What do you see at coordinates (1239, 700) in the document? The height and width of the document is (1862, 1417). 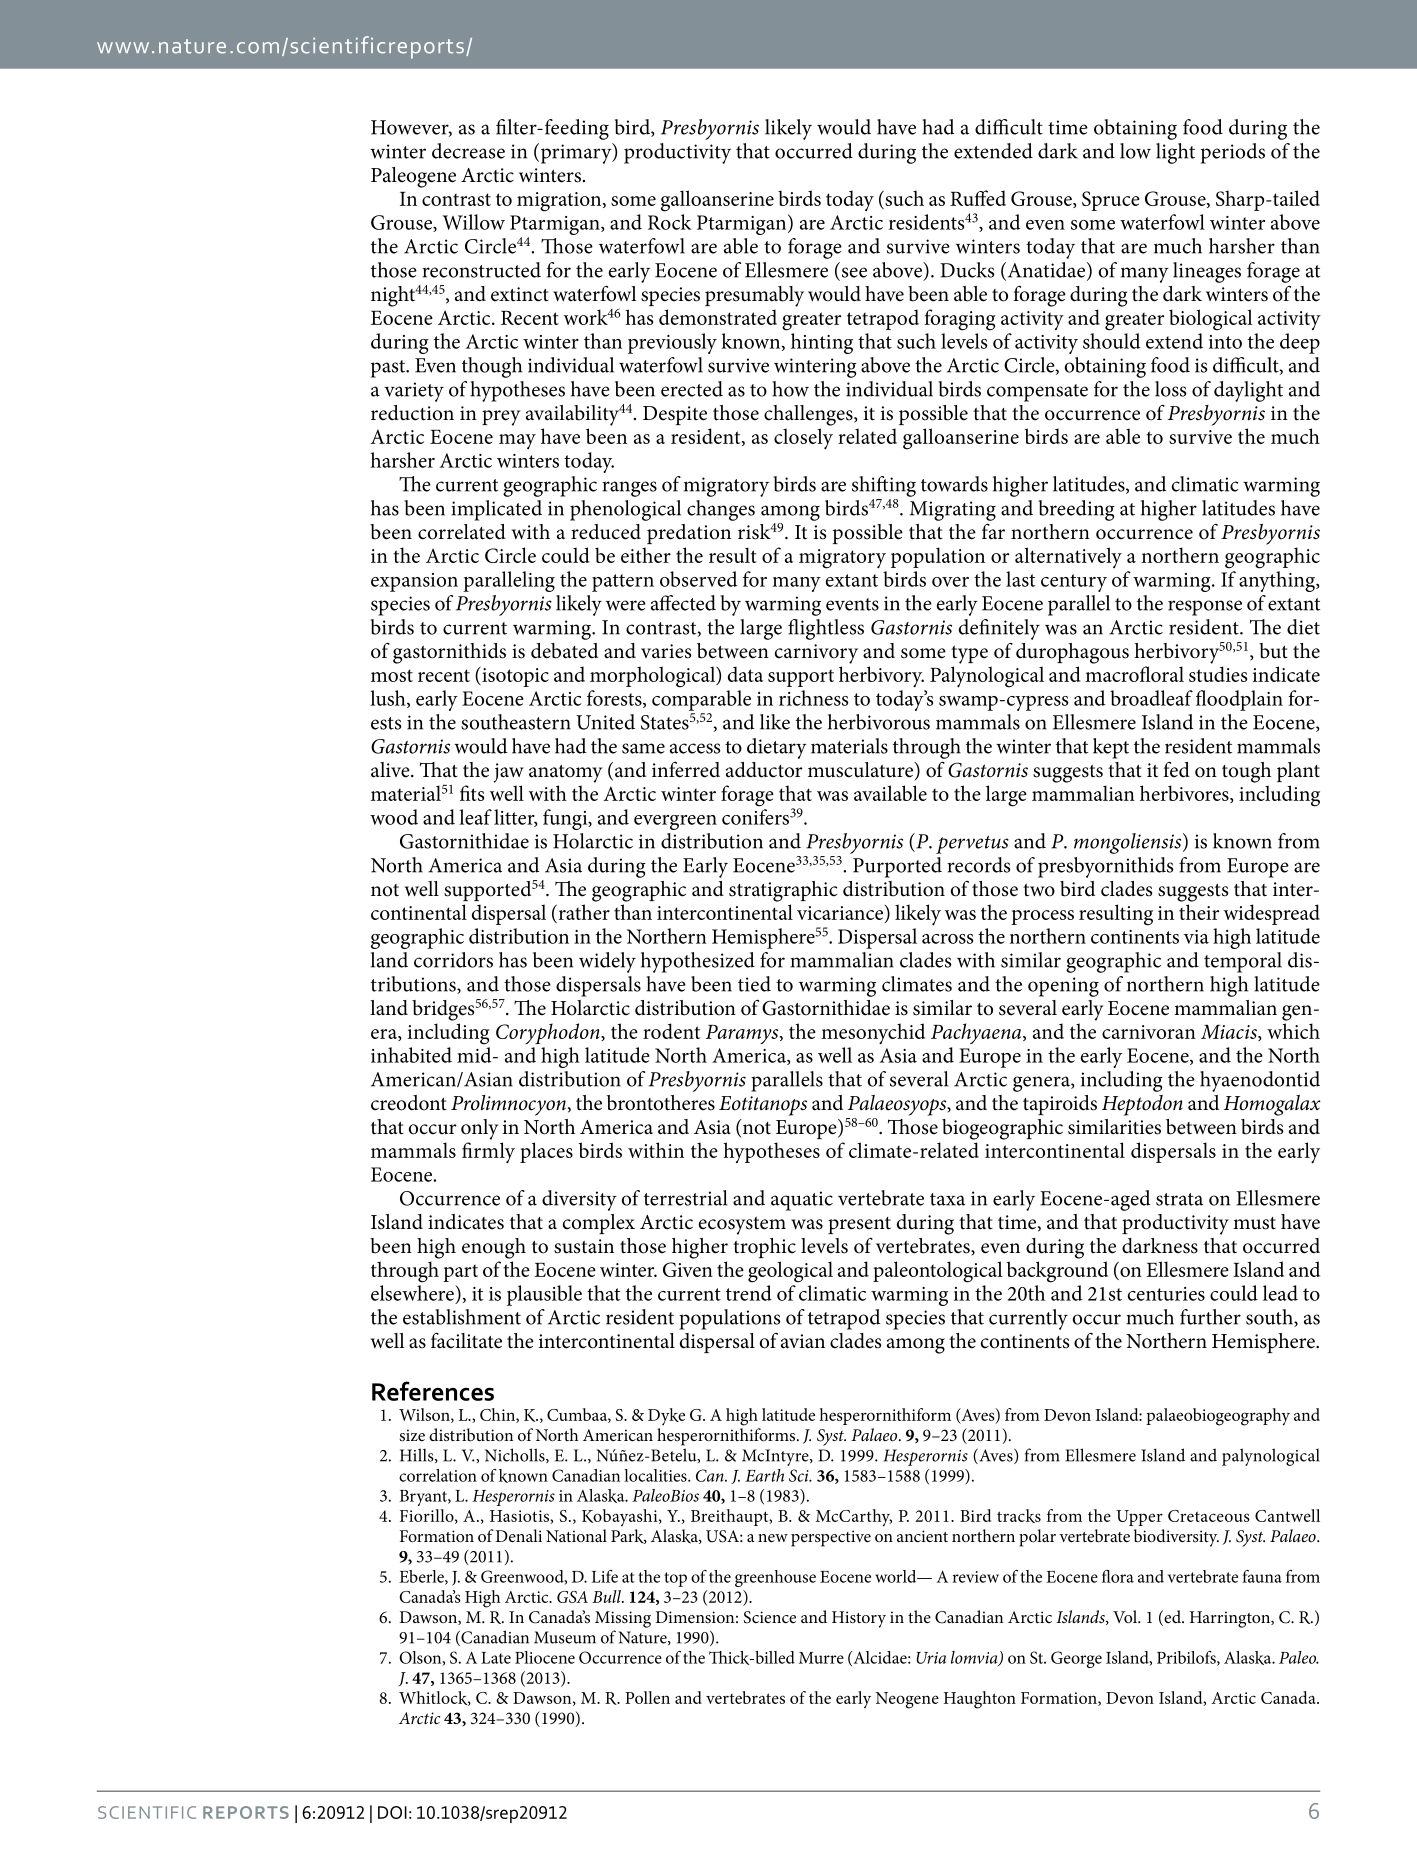 I see `floodplain` at bounding box center [1239, 700].
